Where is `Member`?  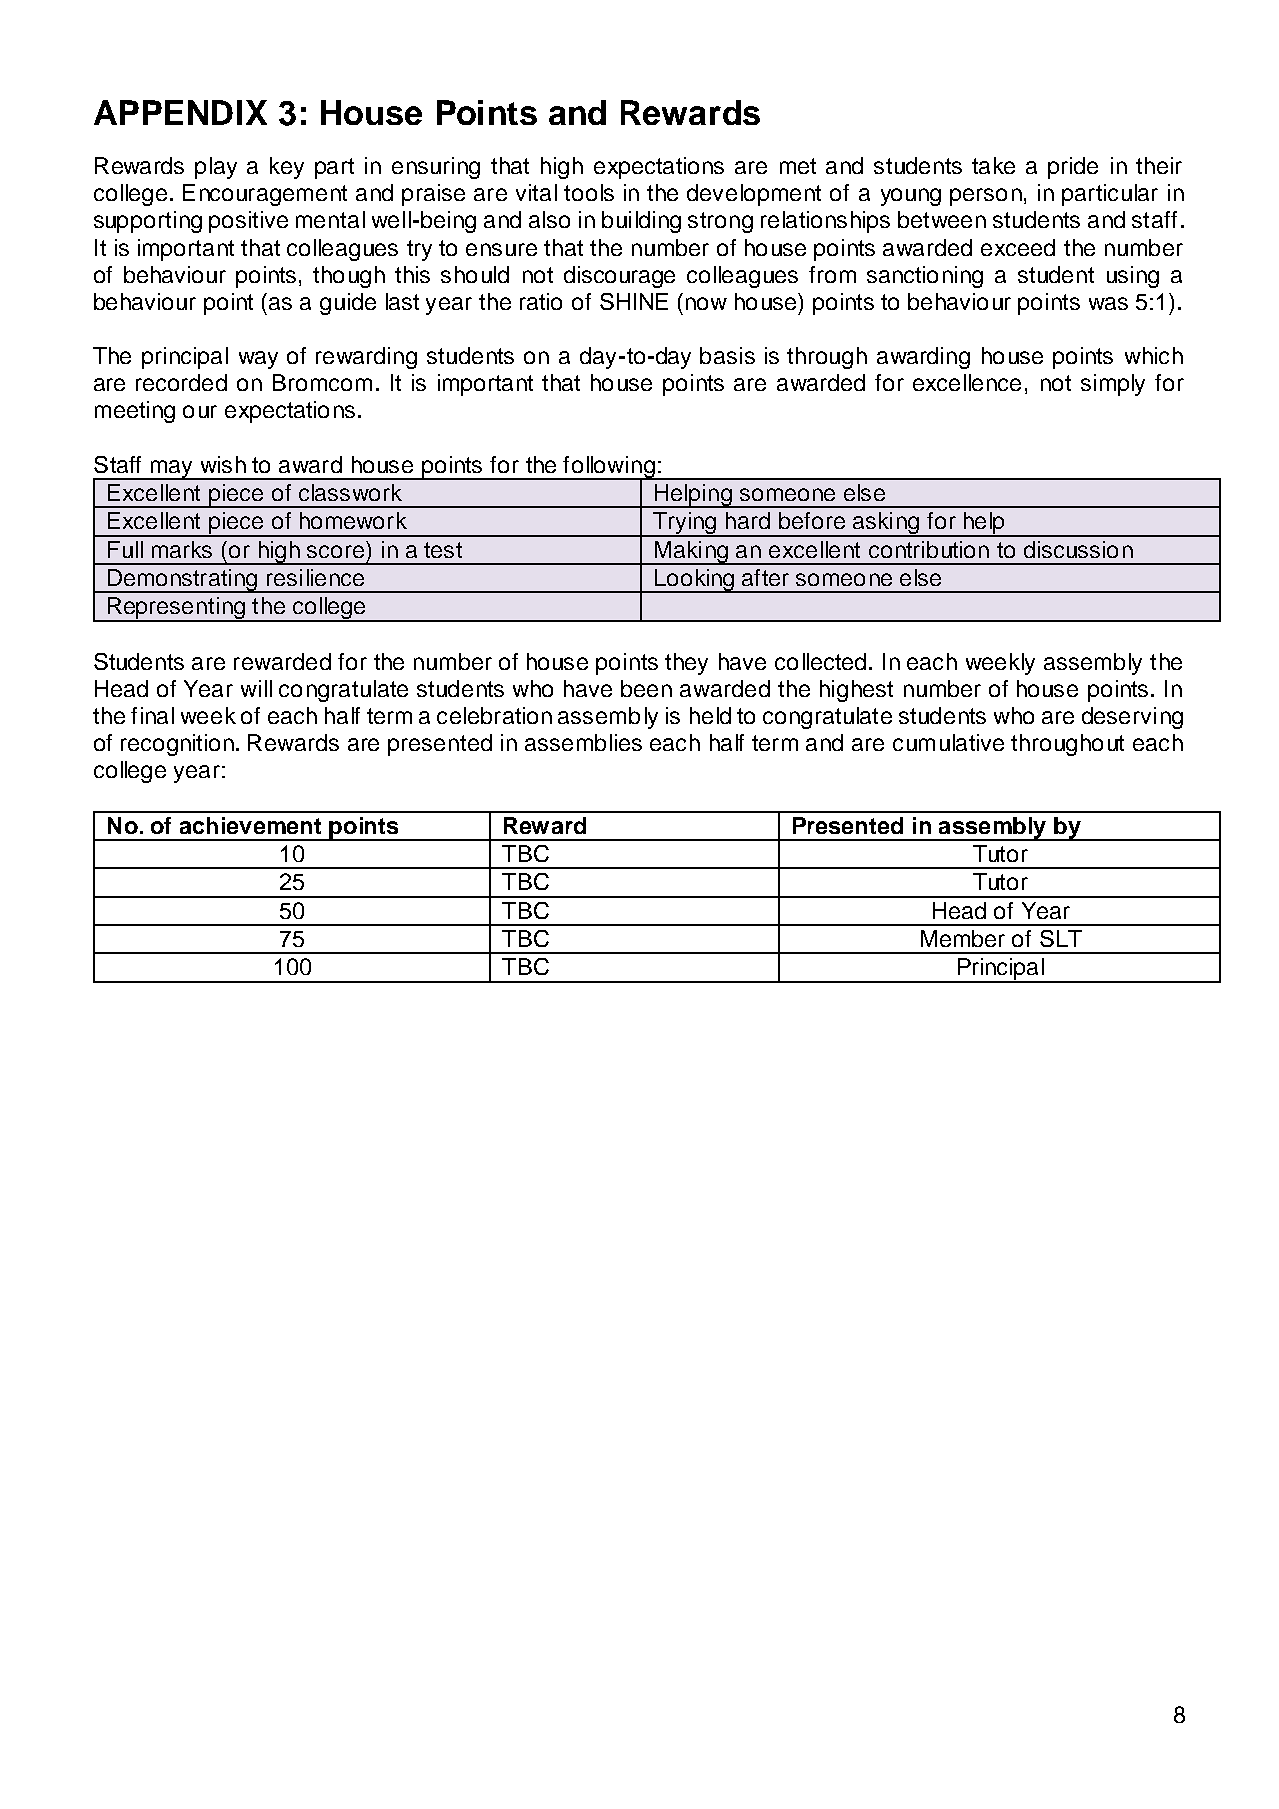 Member is located at coordinates (963, 938).
